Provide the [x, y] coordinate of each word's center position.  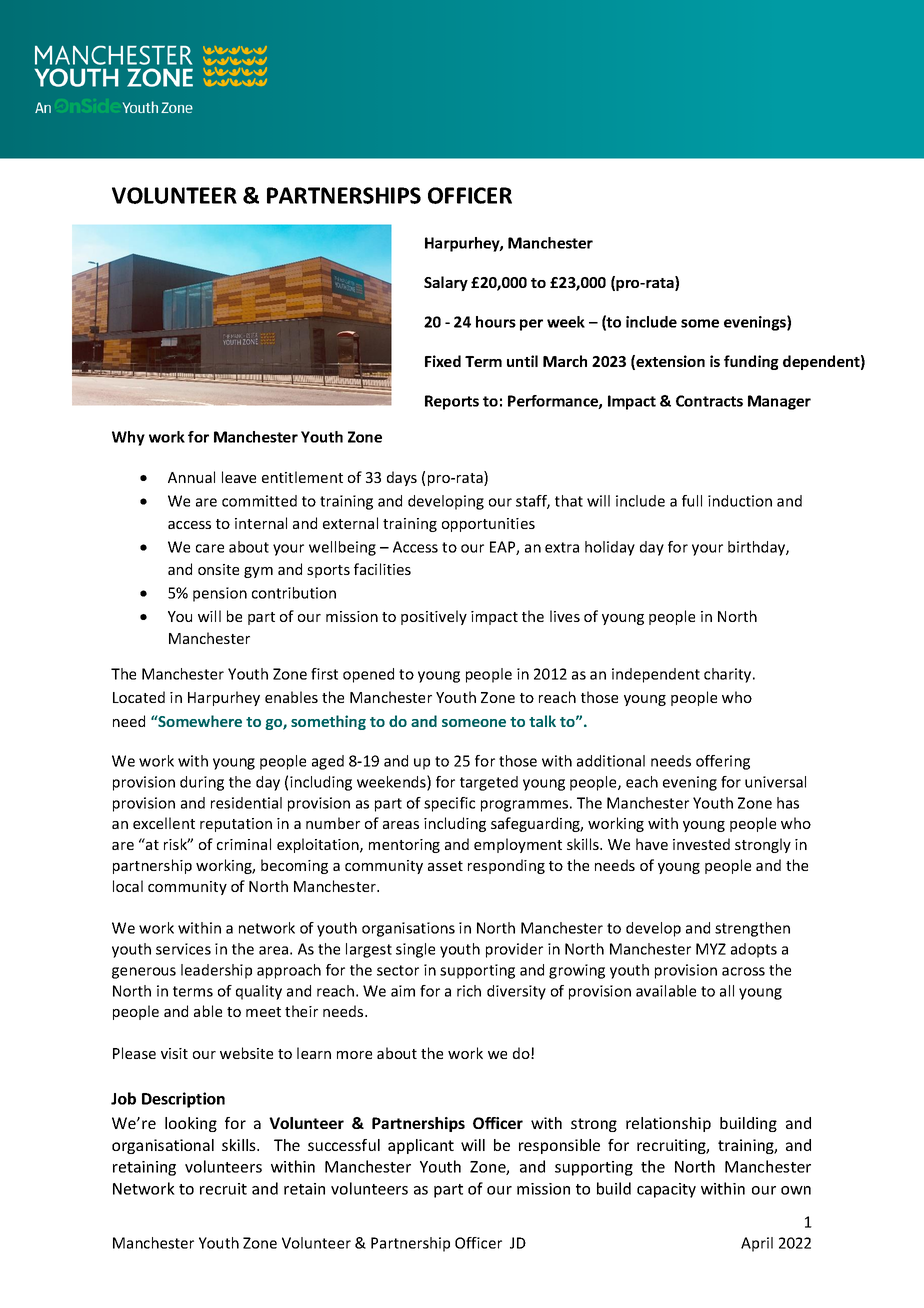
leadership [216, 971]
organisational [163, 1146]
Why [128, 438]
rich [469, 991]
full [692, 501]
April [757, 1244]
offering [723, 762]
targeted [489, 783]
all [727, 991]
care [210, 548]
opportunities [488, 525]
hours [496, 322]
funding [751, 362]
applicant [421, 1146]
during [202, 783]
